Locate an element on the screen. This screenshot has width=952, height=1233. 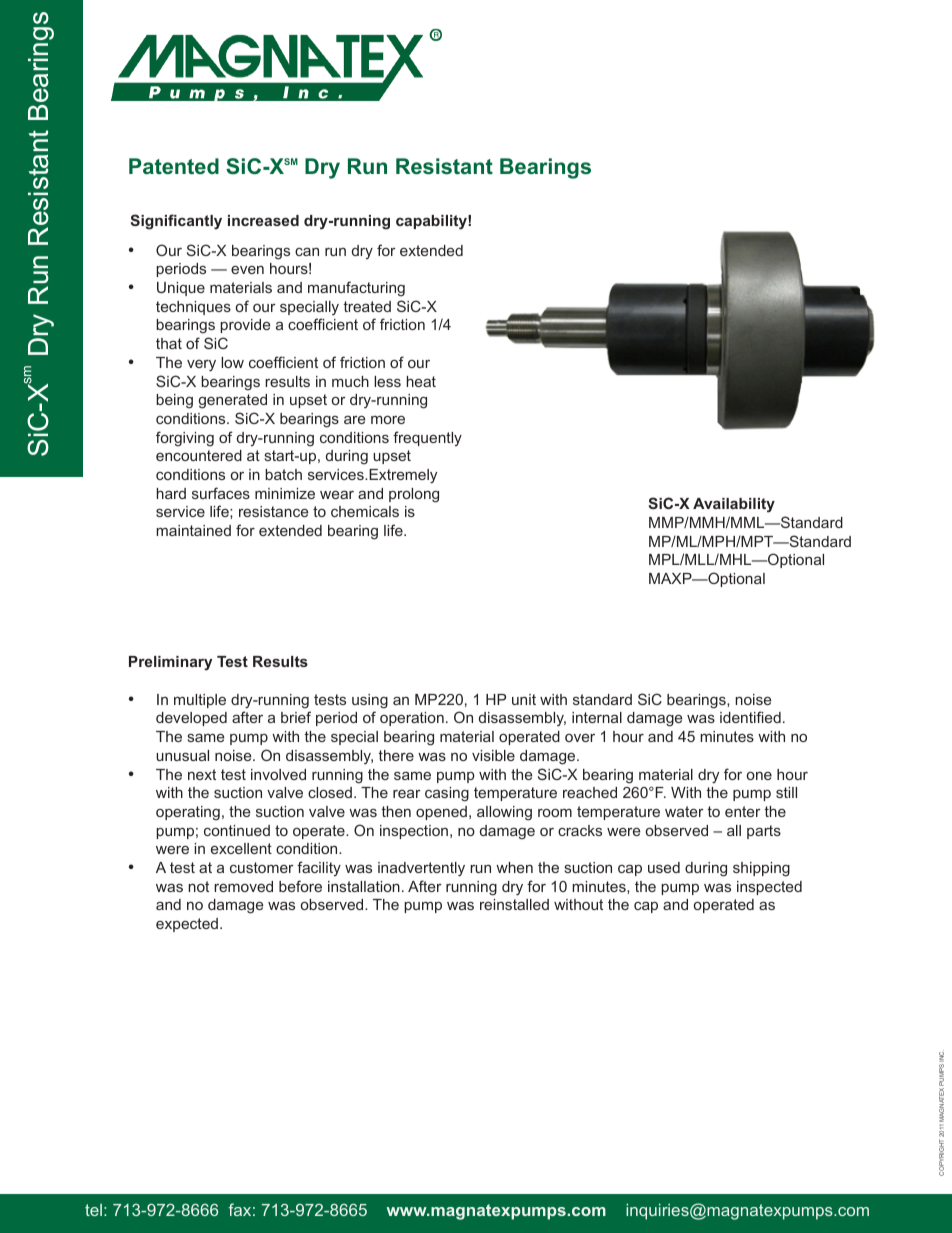
tel is located at coordinates (93, 1210).
